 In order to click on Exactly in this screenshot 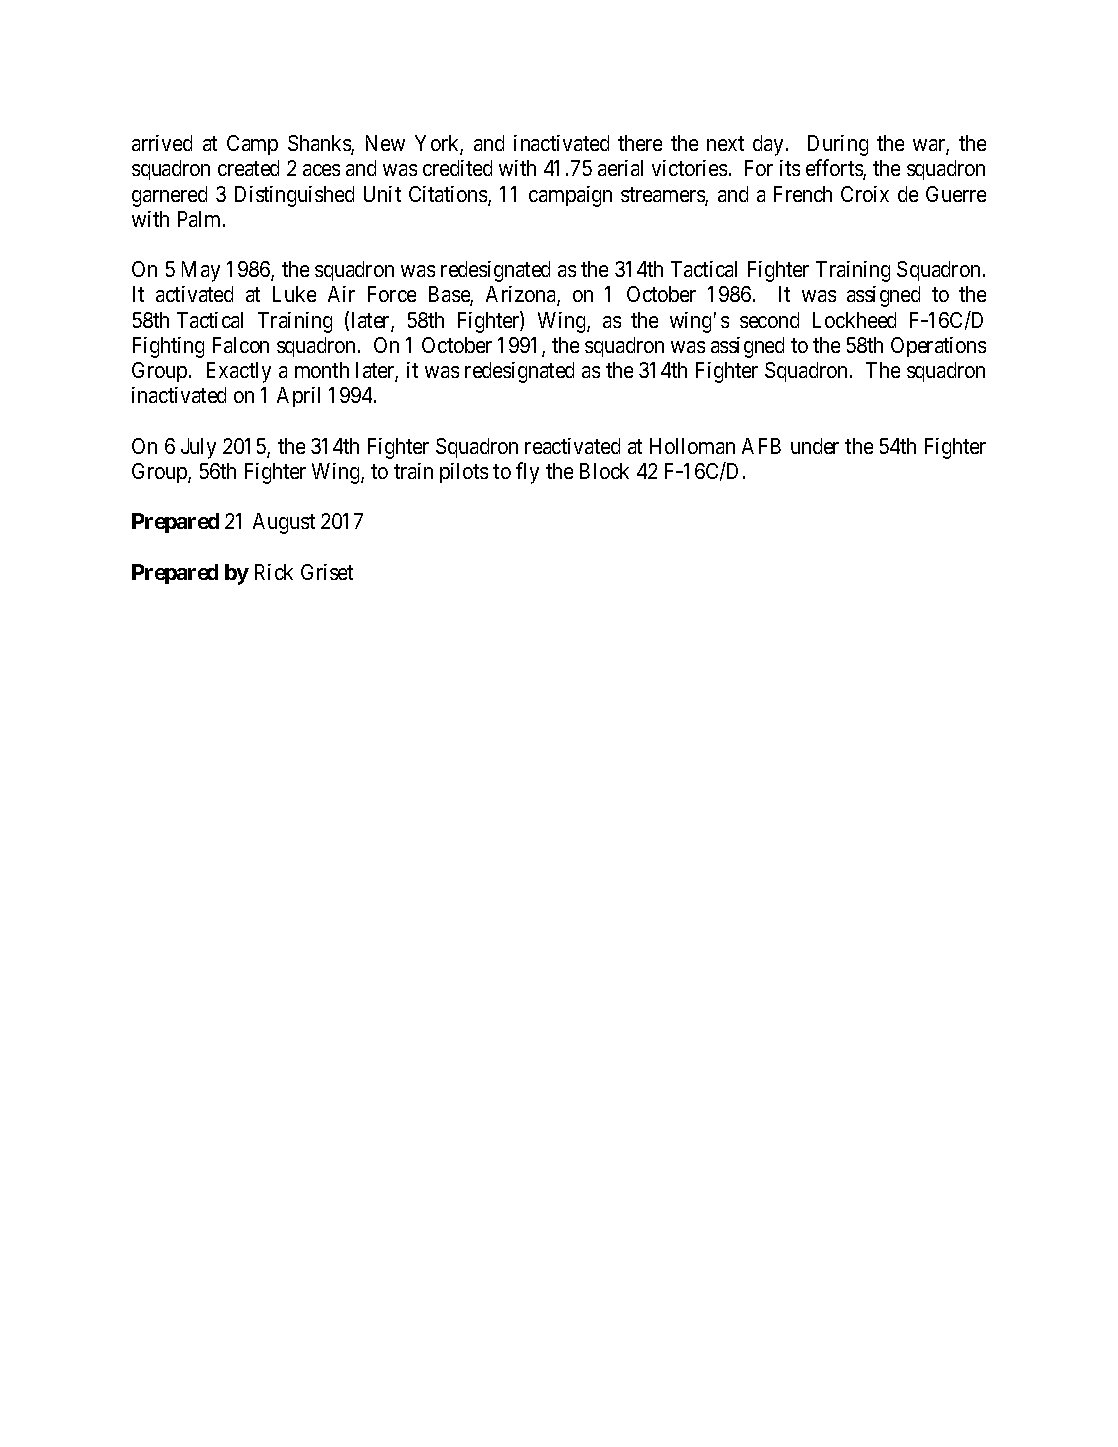, I will do `click(239, 372)`.
